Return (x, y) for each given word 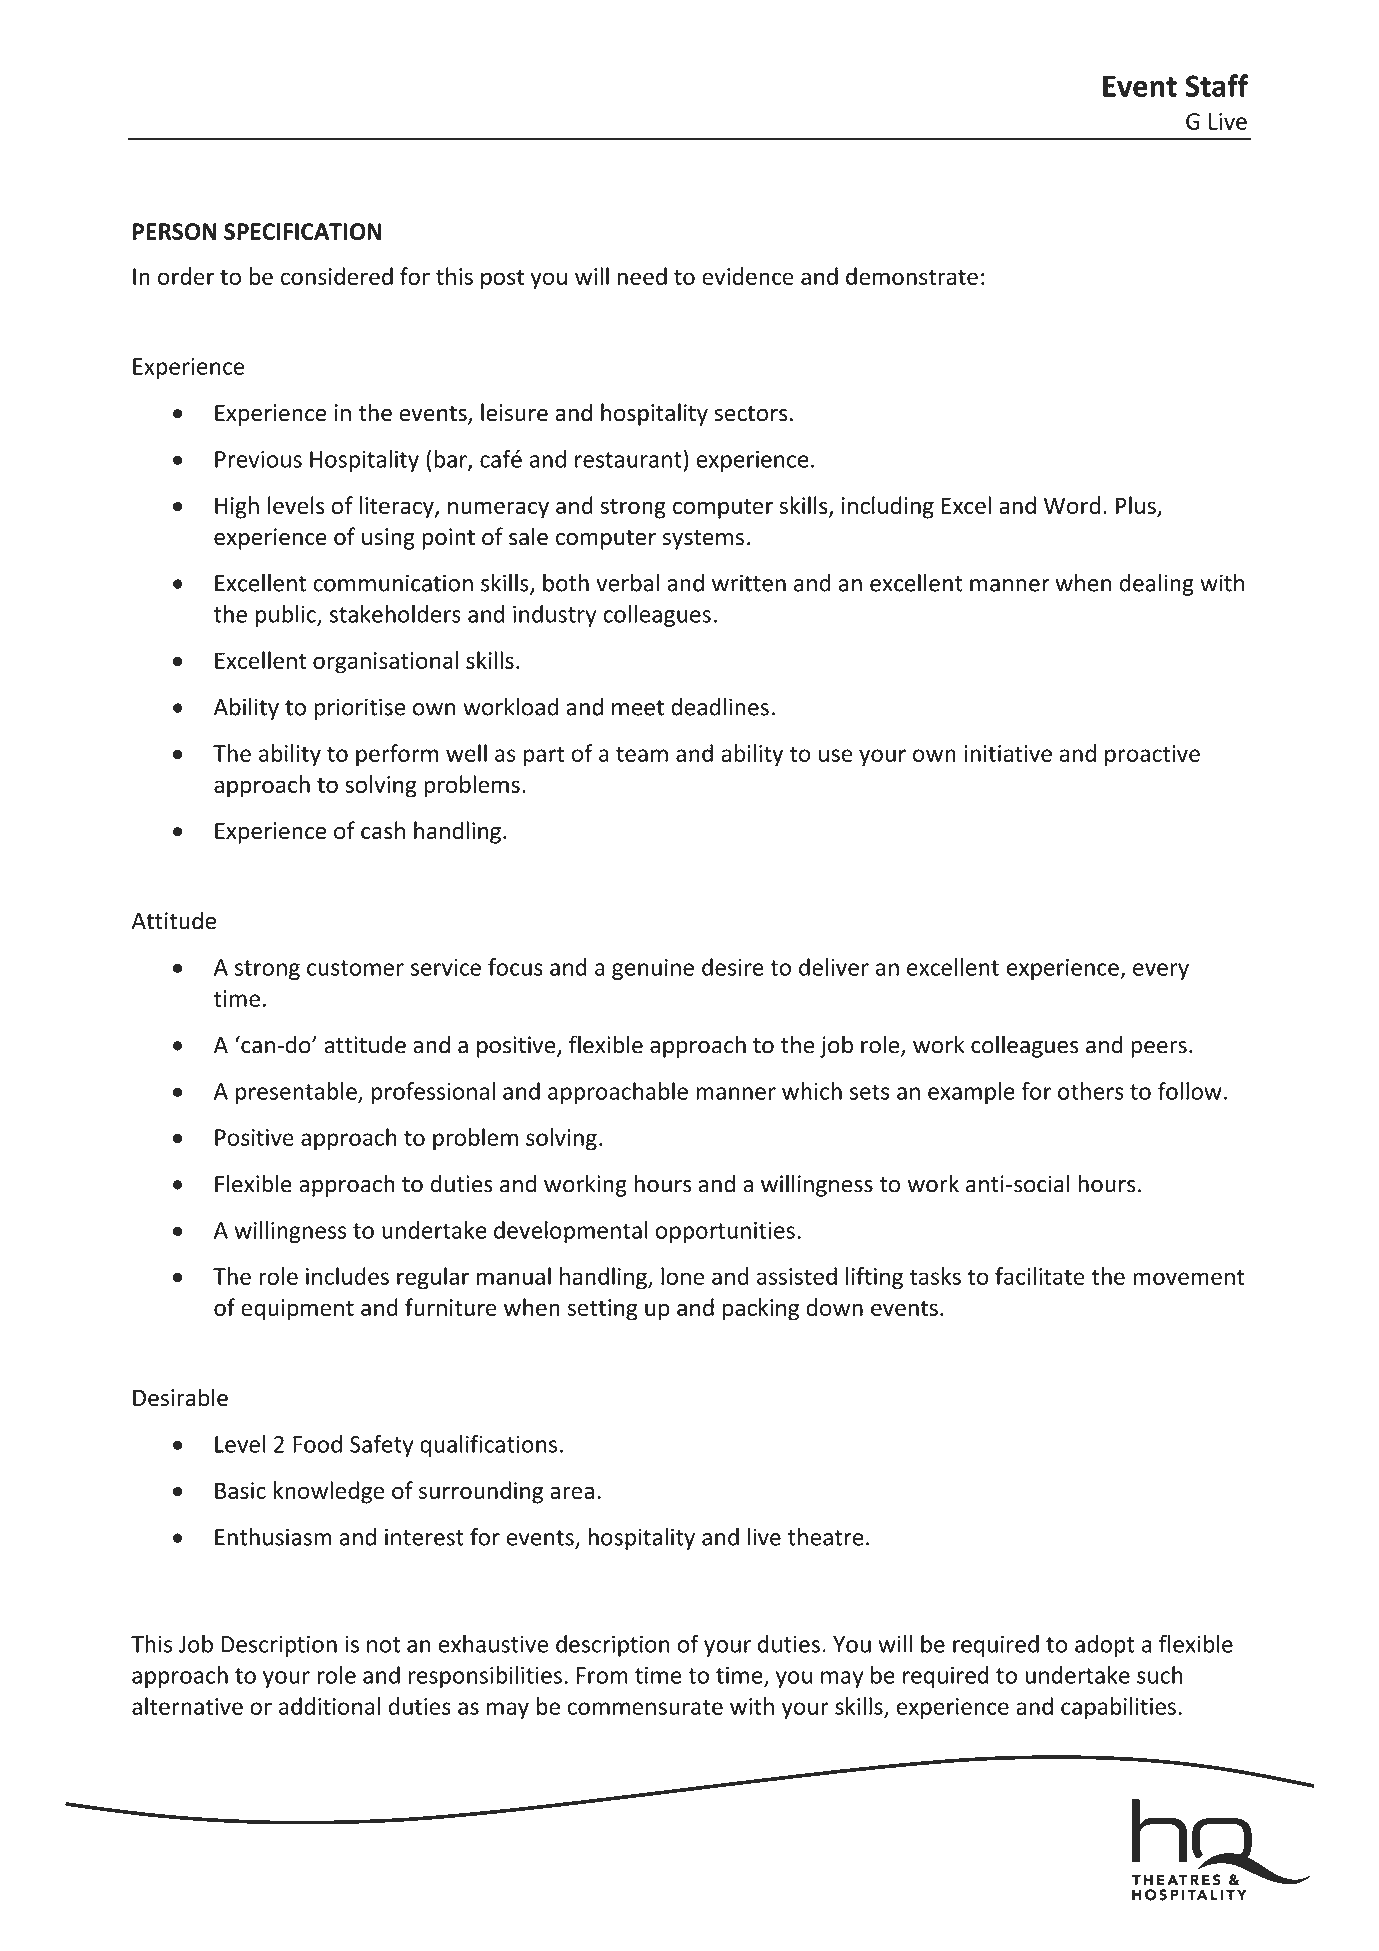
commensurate (645, 1707)
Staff (1216, 85)
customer (355, 968)
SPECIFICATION (302, 231)
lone (682, 1276)
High (237, 507)
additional (329, 1706)
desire (733, 967)
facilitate (1040, 1276)
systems (703, 540)
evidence (748, 276)
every (1161, 971)
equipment (297, 1310)
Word (1072, 505)
